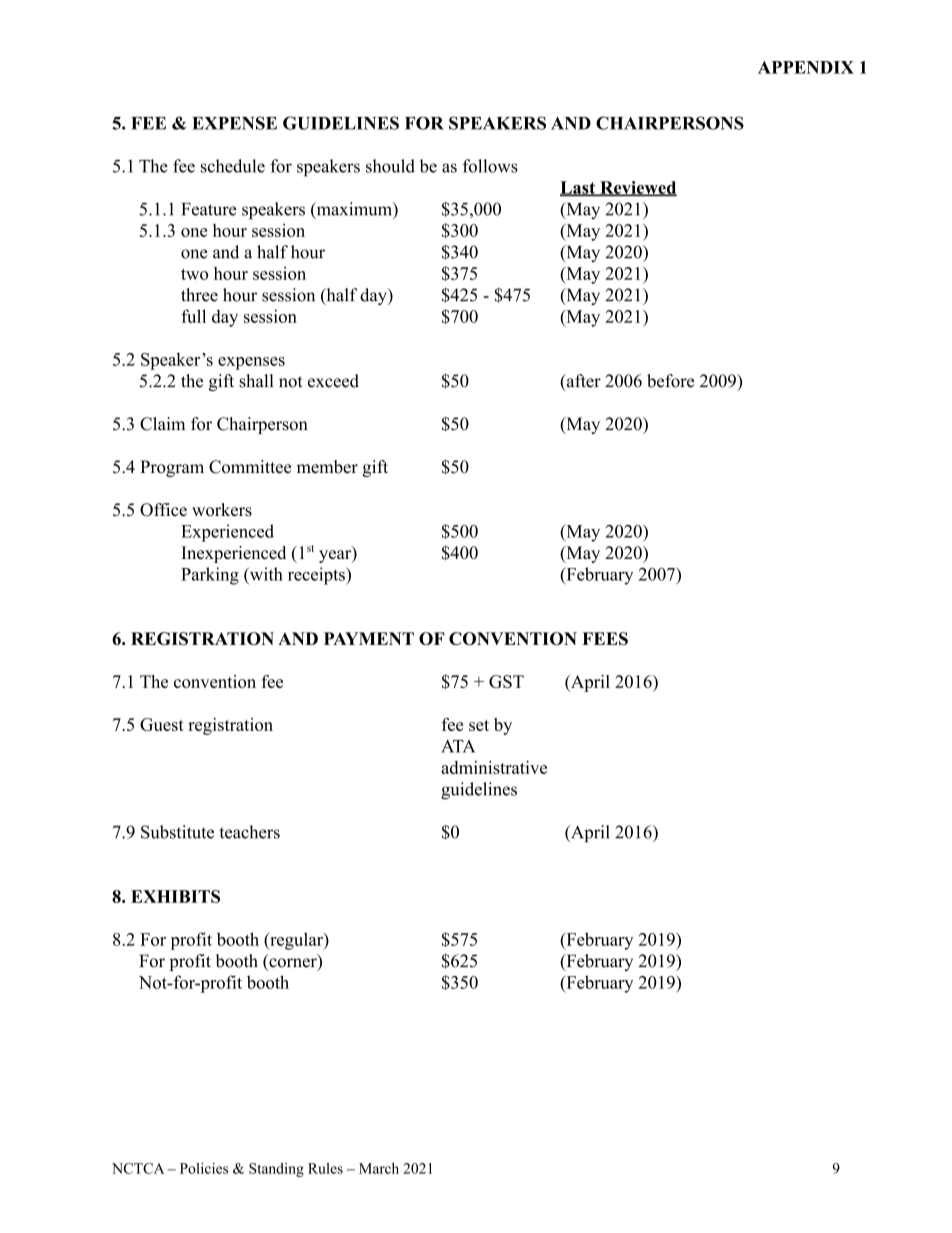  What do you see at coordinates (233, 166) in the page?
I see `schedule` at bounding box center [233, 166].
